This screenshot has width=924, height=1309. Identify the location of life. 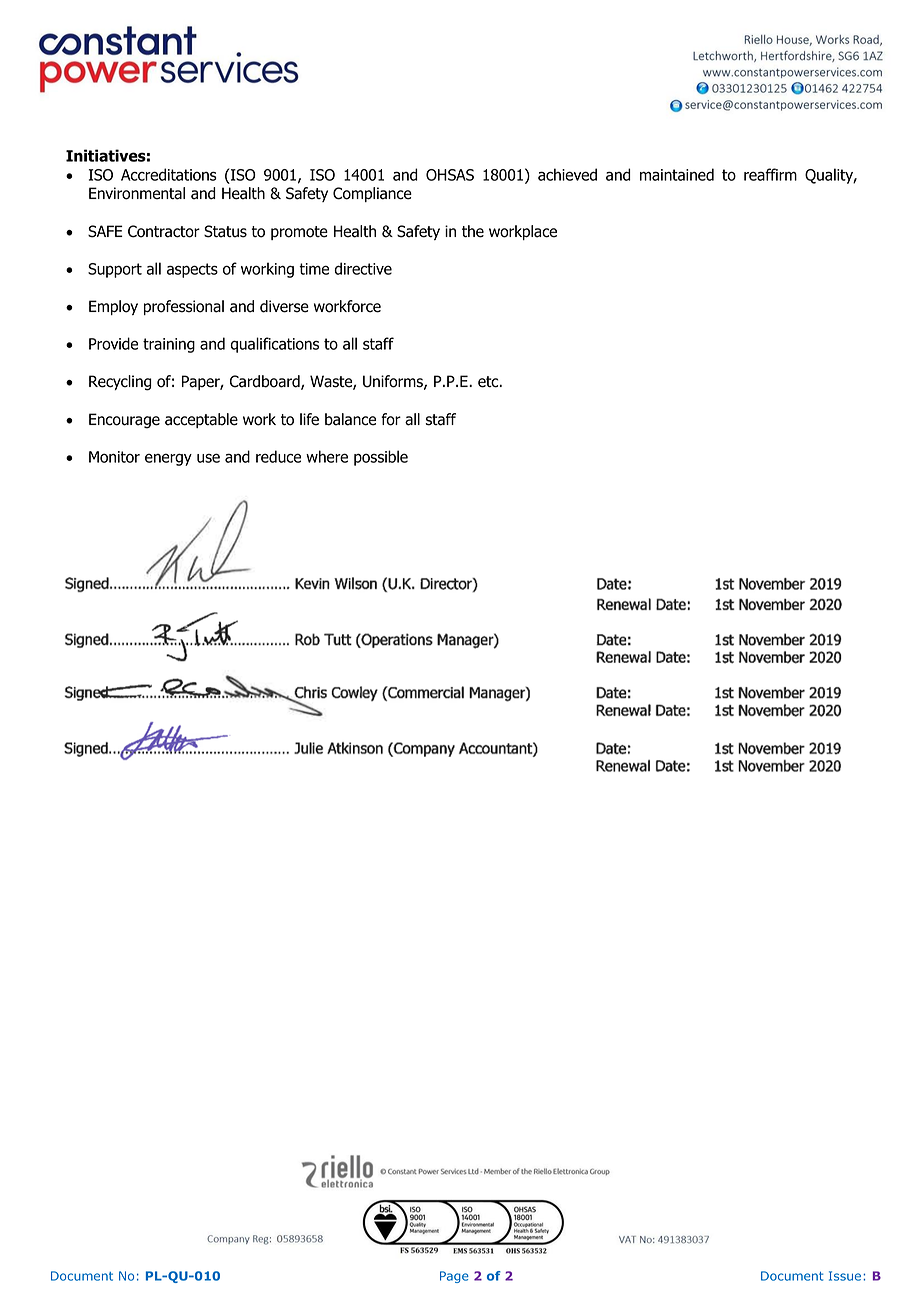
(309, 419).
